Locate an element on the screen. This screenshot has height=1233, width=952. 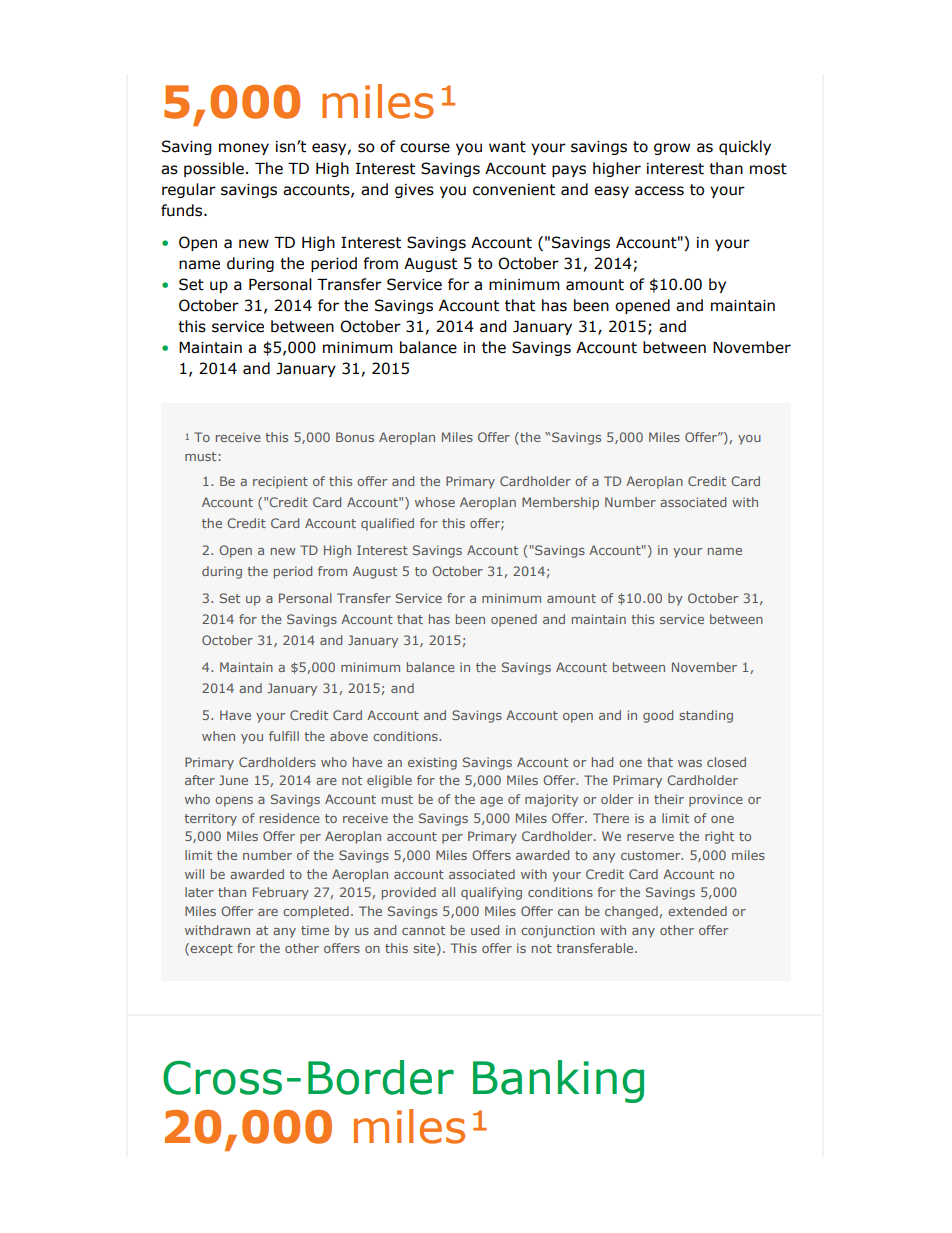
money is located at coordinates (244, 149).
